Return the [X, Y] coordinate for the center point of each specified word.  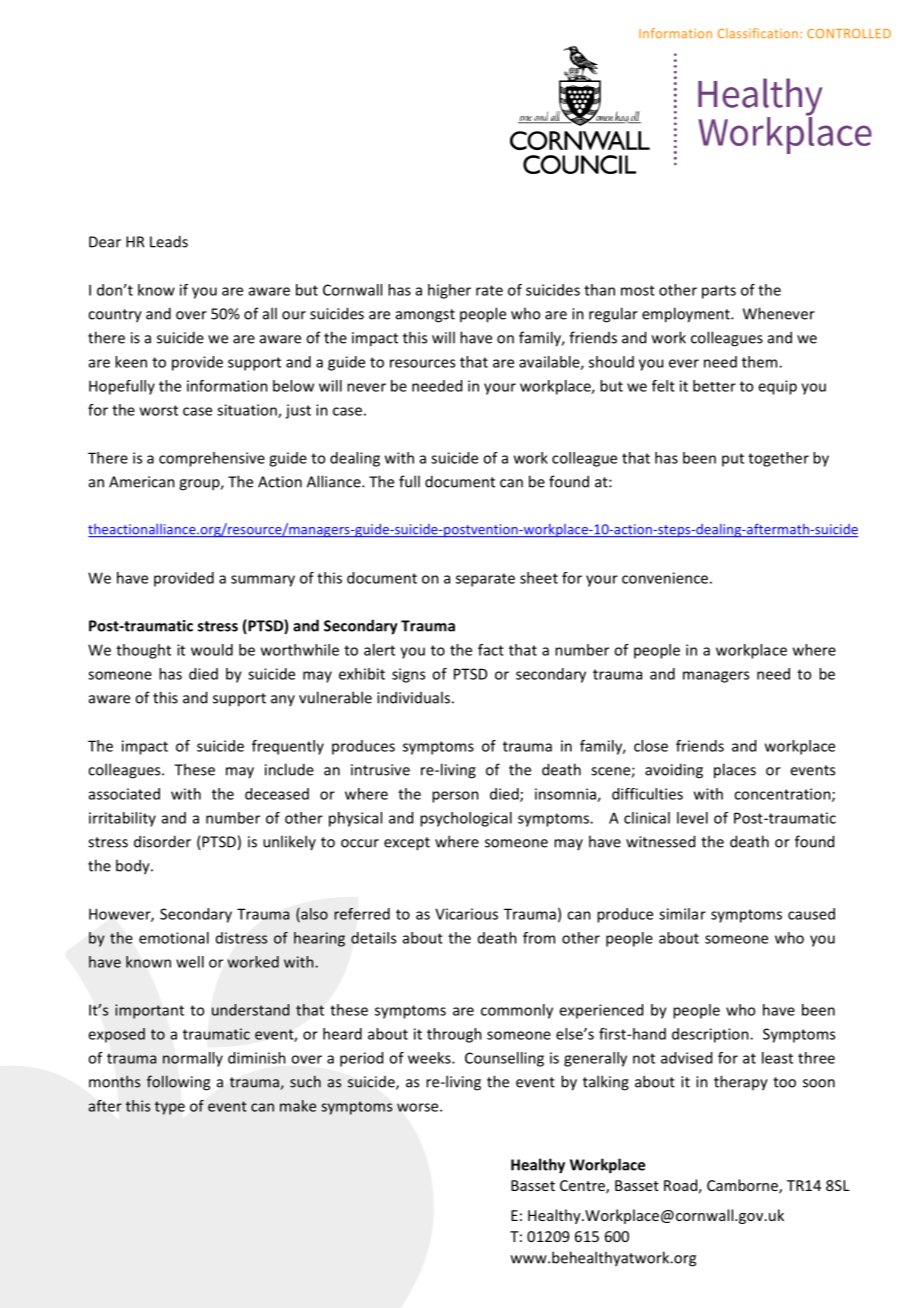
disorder [162, 841]
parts [719, 292]
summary [263, 581]
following [178, 1083]
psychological [466, 819]
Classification [758, 33]
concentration [783, 795]
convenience [665, 578]
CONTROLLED [849, 33]
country [115, 316]
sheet [539, 578]
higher [449, 291]
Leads [169, 241]
